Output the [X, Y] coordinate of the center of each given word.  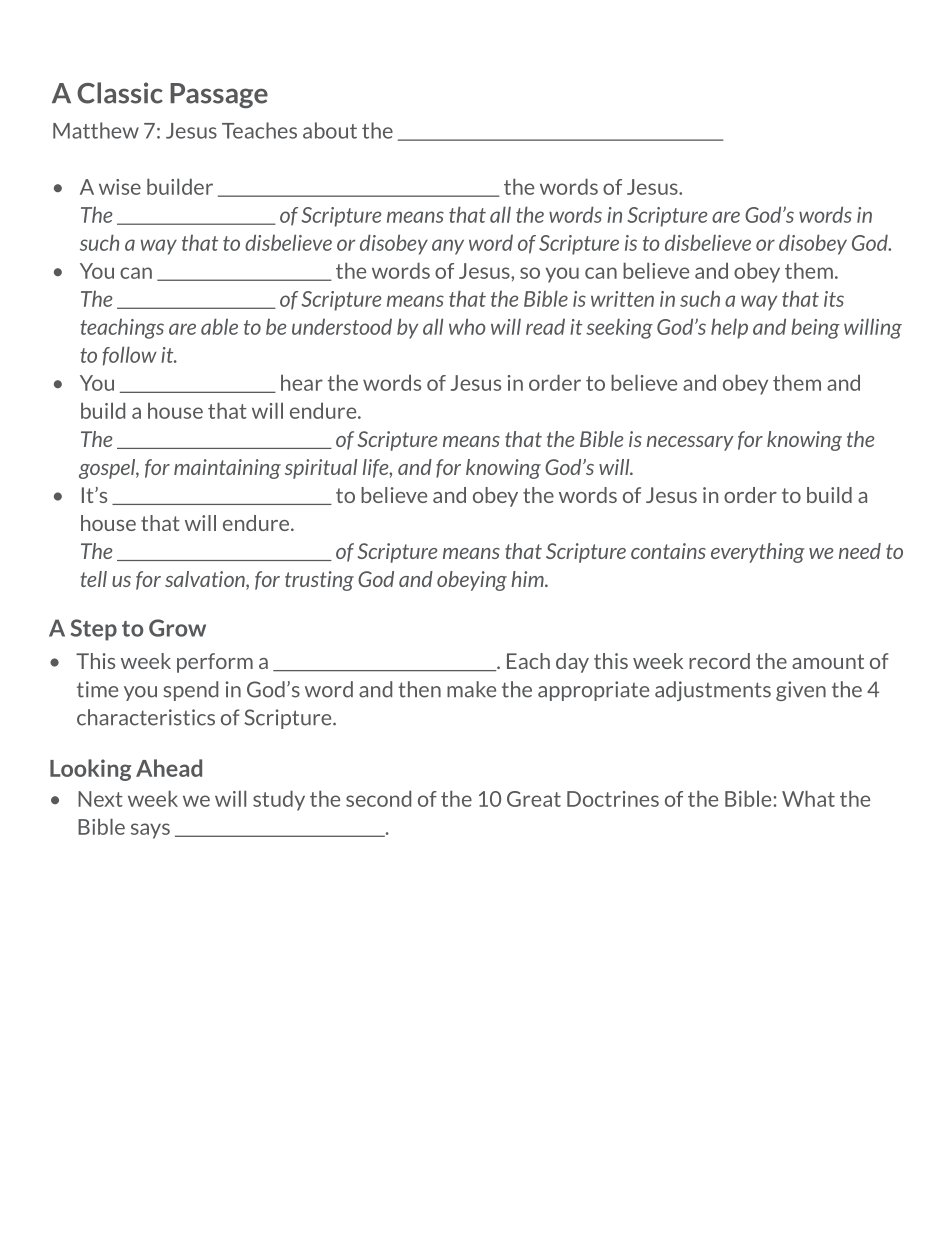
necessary [690, 443]
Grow [177, 628]
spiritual [321, 469]
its [834, 299]
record [719, 661]
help [729, 328]
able [219, 326]
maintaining [227, 469]
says [150, 831]
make [471, 689]
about [330, 130]
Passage [219, 96]
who [467, 326]
